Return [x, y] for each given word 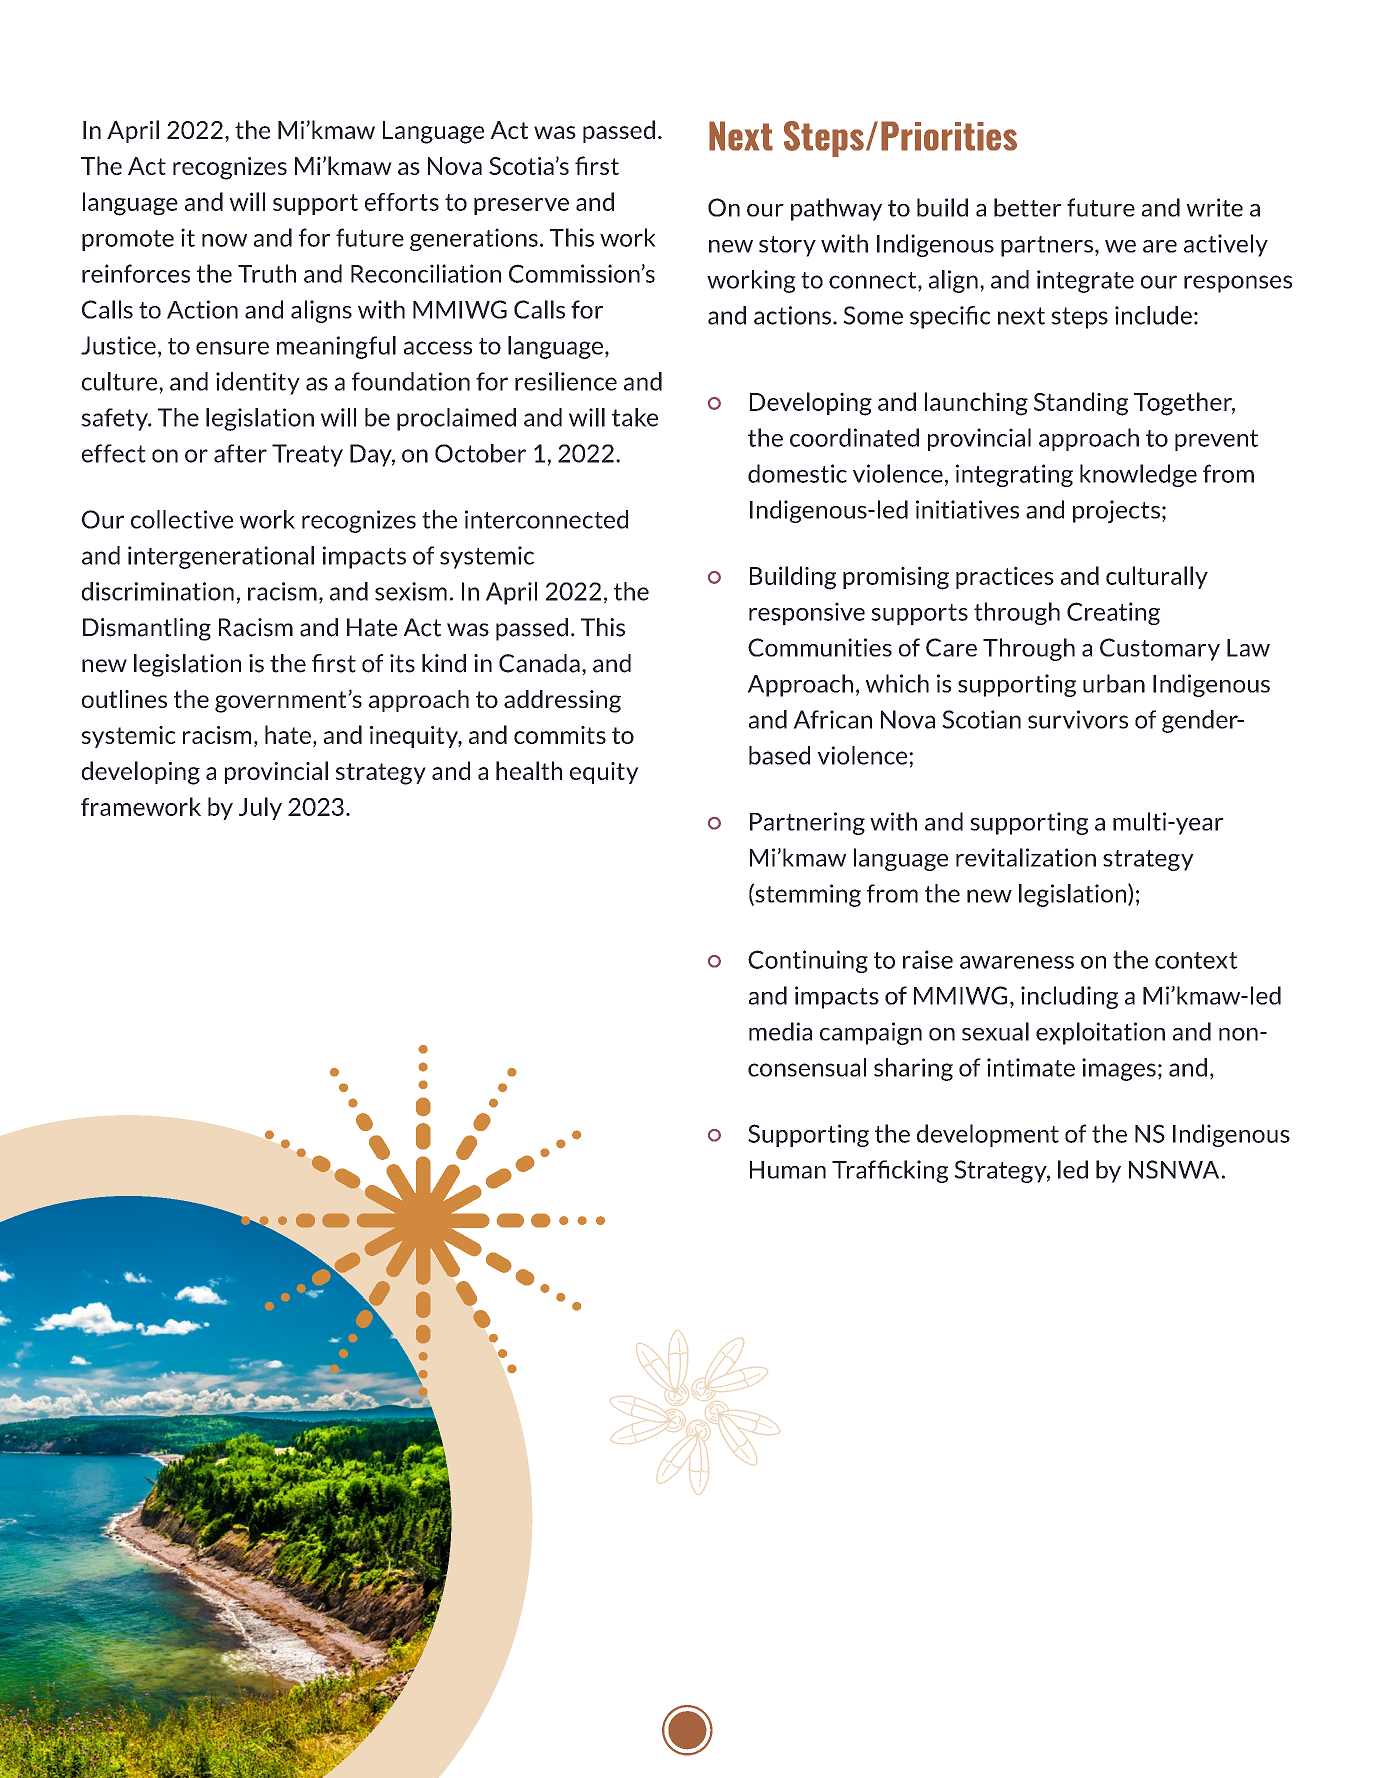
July [260, 808]
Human [788, 1170]
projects [1116, 511]
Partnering [807, 823]
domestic [797, 473]
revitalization [1026, 857]
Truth [267, 273]
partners [1047, 246]
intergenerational [221, 557]
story [787, 246]
